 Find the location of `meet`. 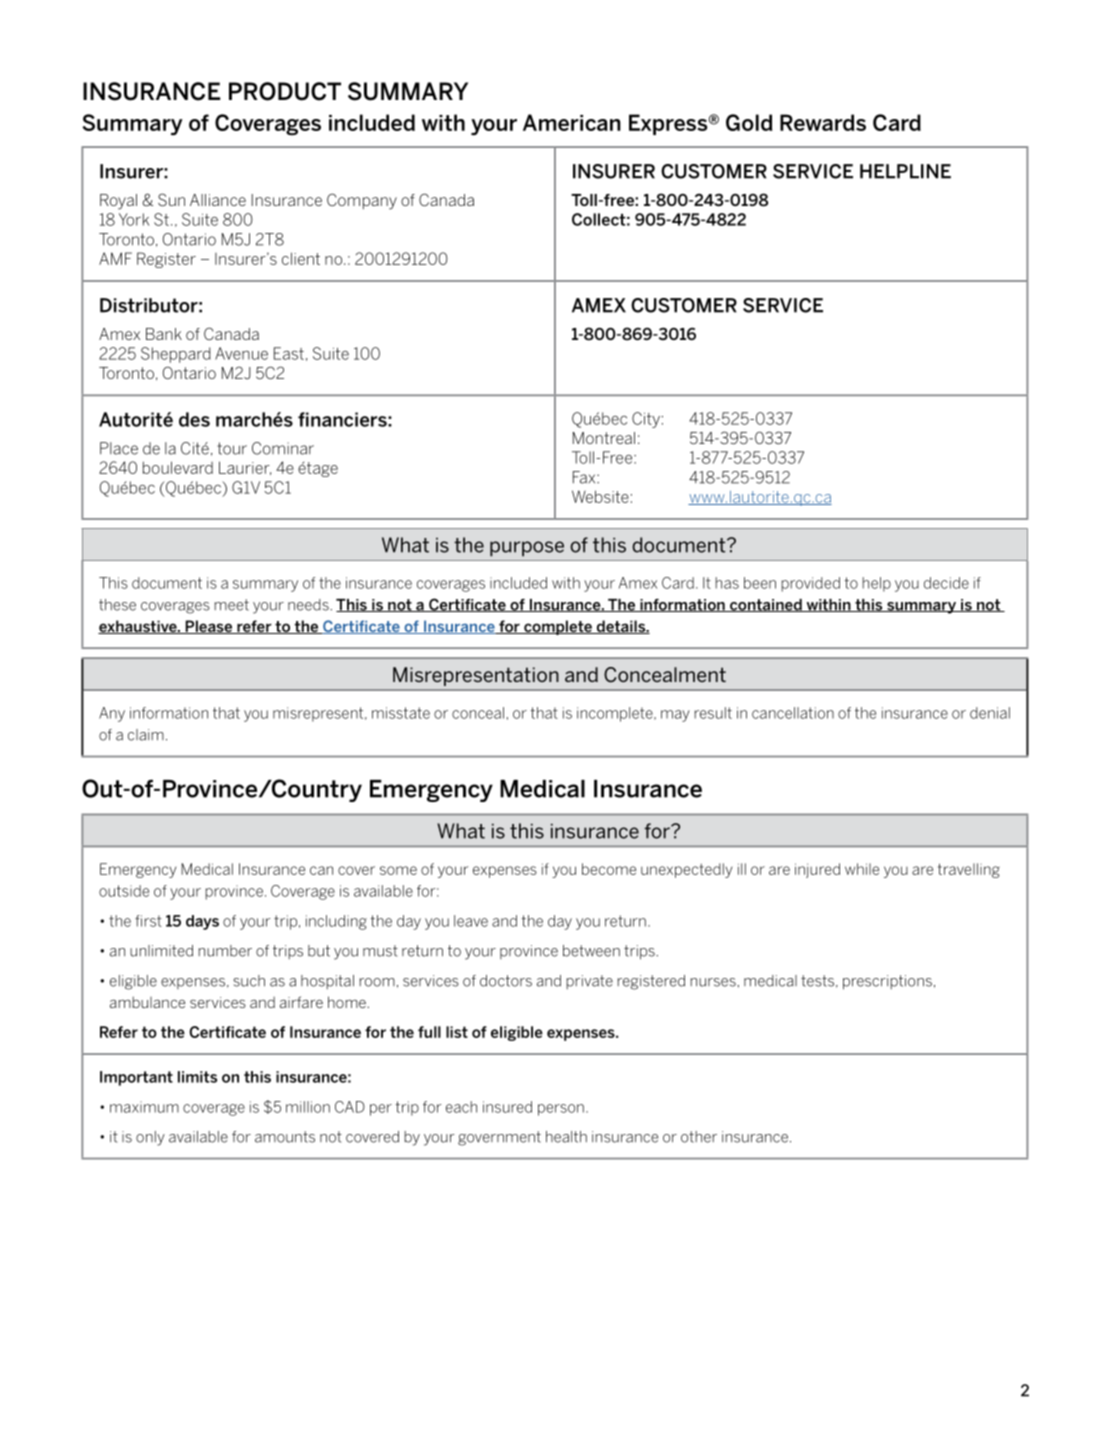

meet is located at coordinates (231, 605).
